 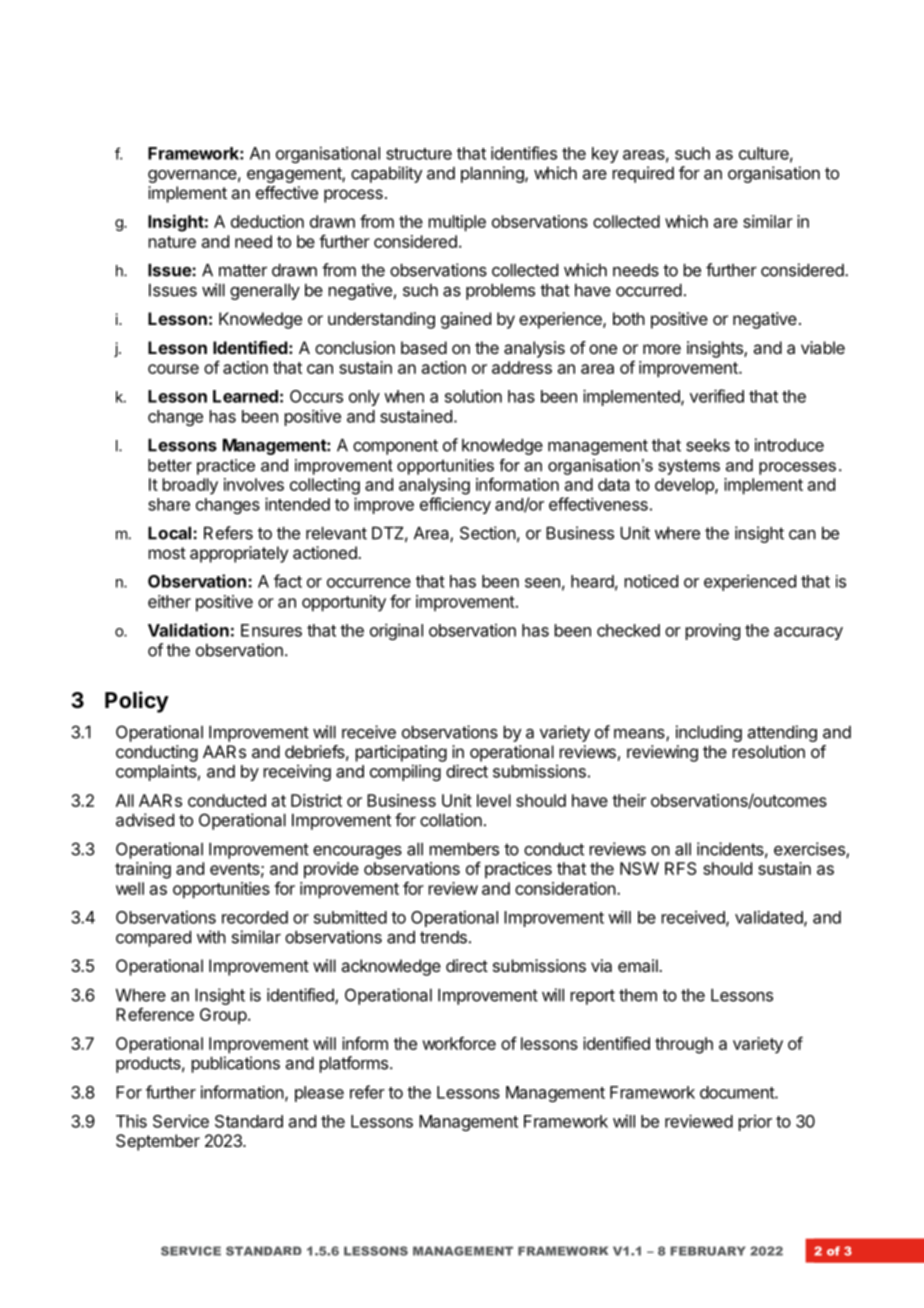 What do you see at coordinates (459, 1043) in the page?
I see `workforce` at bounding box center [459, 1043].
